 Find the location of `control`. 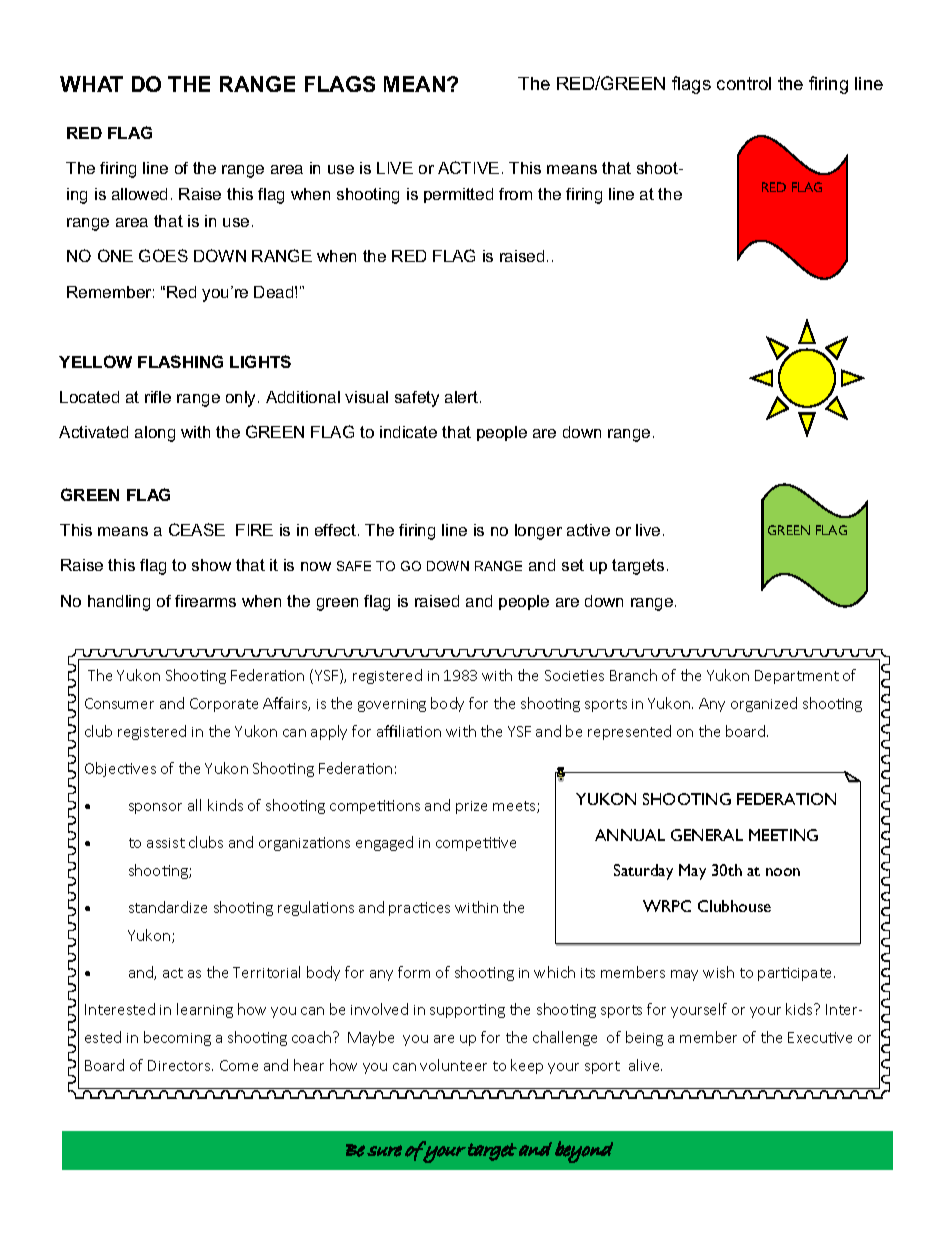

control is located at coordinates (744, 83).
